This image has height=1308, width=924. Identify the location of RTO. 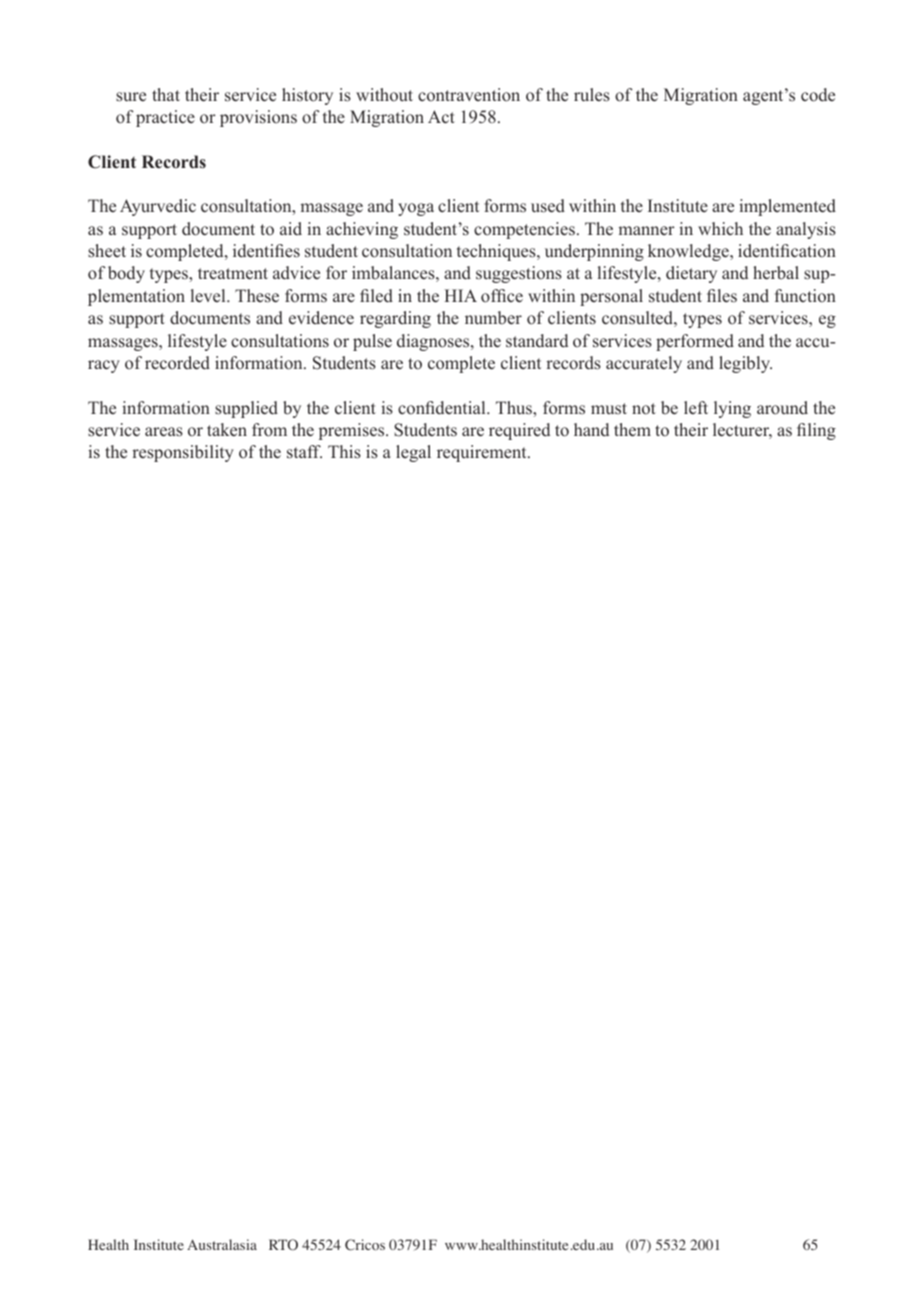
(283, 1244).
